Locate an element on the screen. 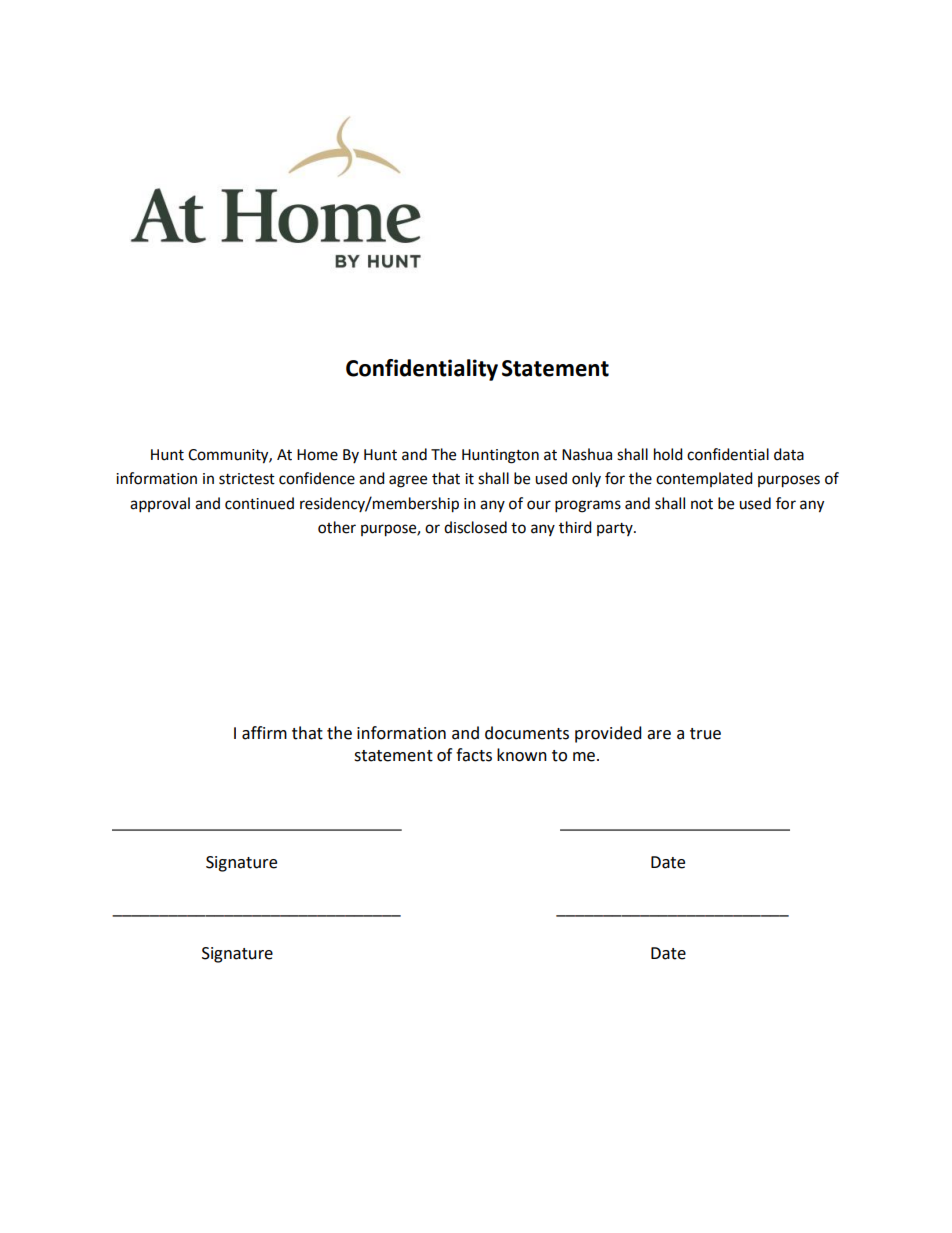 The width and height of the screenshot is (952, 1233). other is located at coordinates (337, 527).
